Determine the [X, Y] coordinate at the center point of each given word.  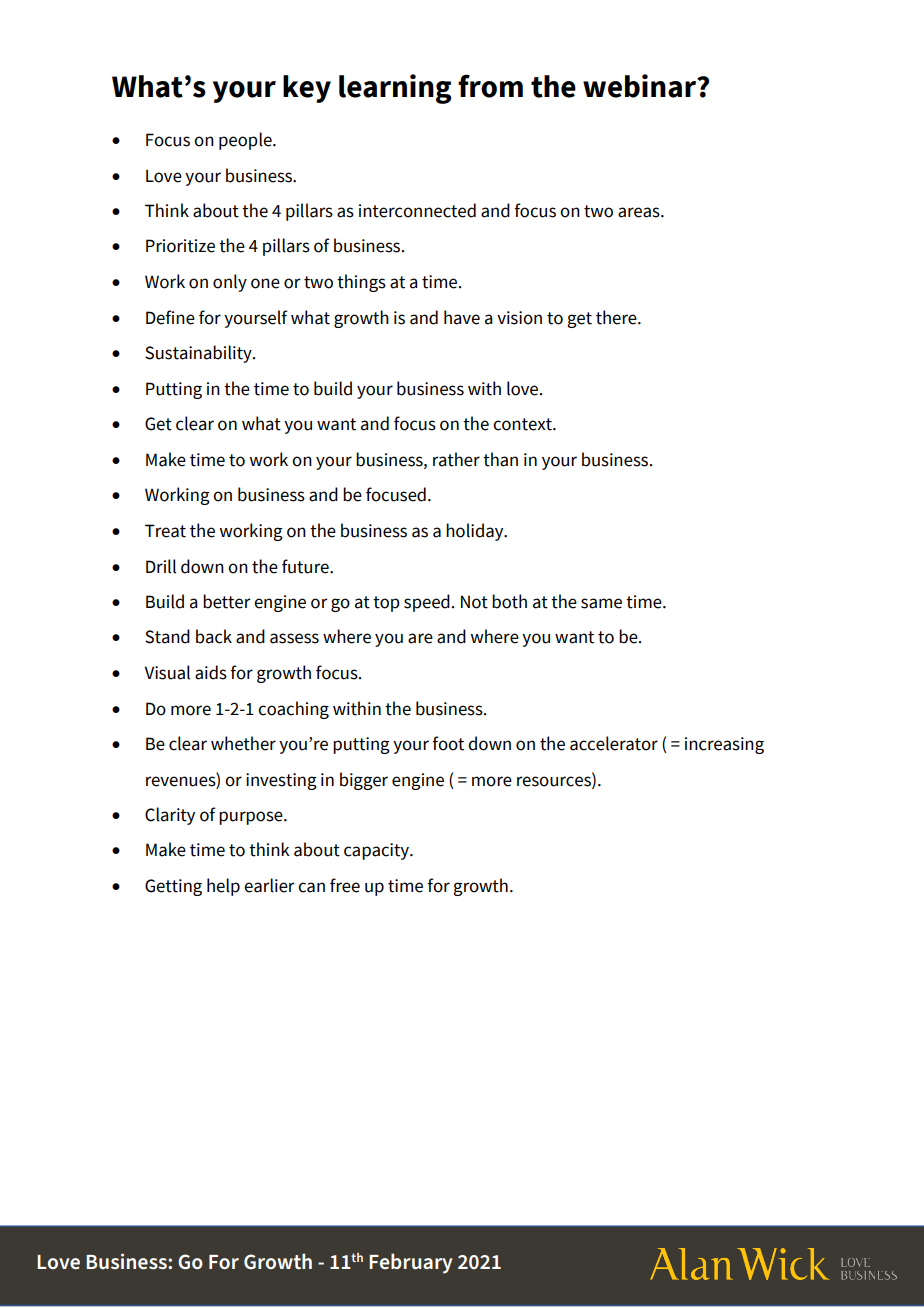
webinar [641, 86]
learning [395, 89]
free [345, 885]
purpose [252, 818]
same [601, 603]
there [617, 317]
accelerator [614, 743]
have [462, 317]
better [226, 601]
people [246, 141]
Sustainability [199, 354]
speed [427, 603]
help [223, 887]
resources [555, 781]
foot [448, 743]
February [411, 1263]
